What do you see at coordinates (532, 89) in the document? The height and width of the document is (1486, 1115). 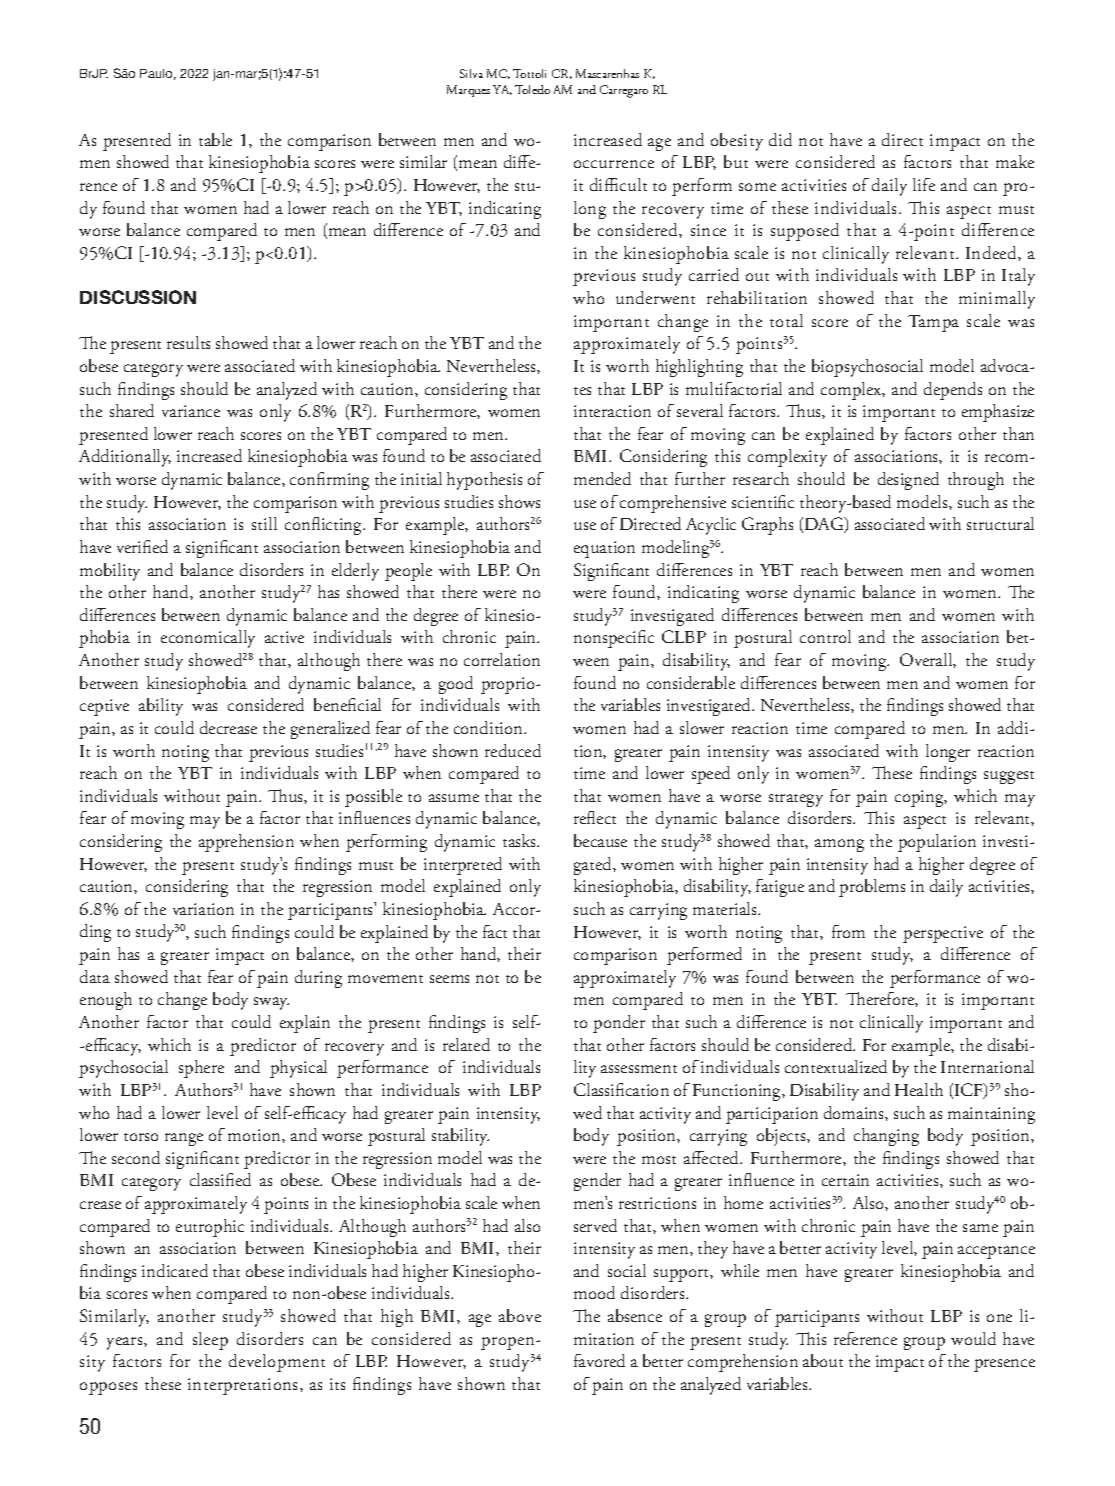 I see `Toledo` at bounding box center [532, 89].
